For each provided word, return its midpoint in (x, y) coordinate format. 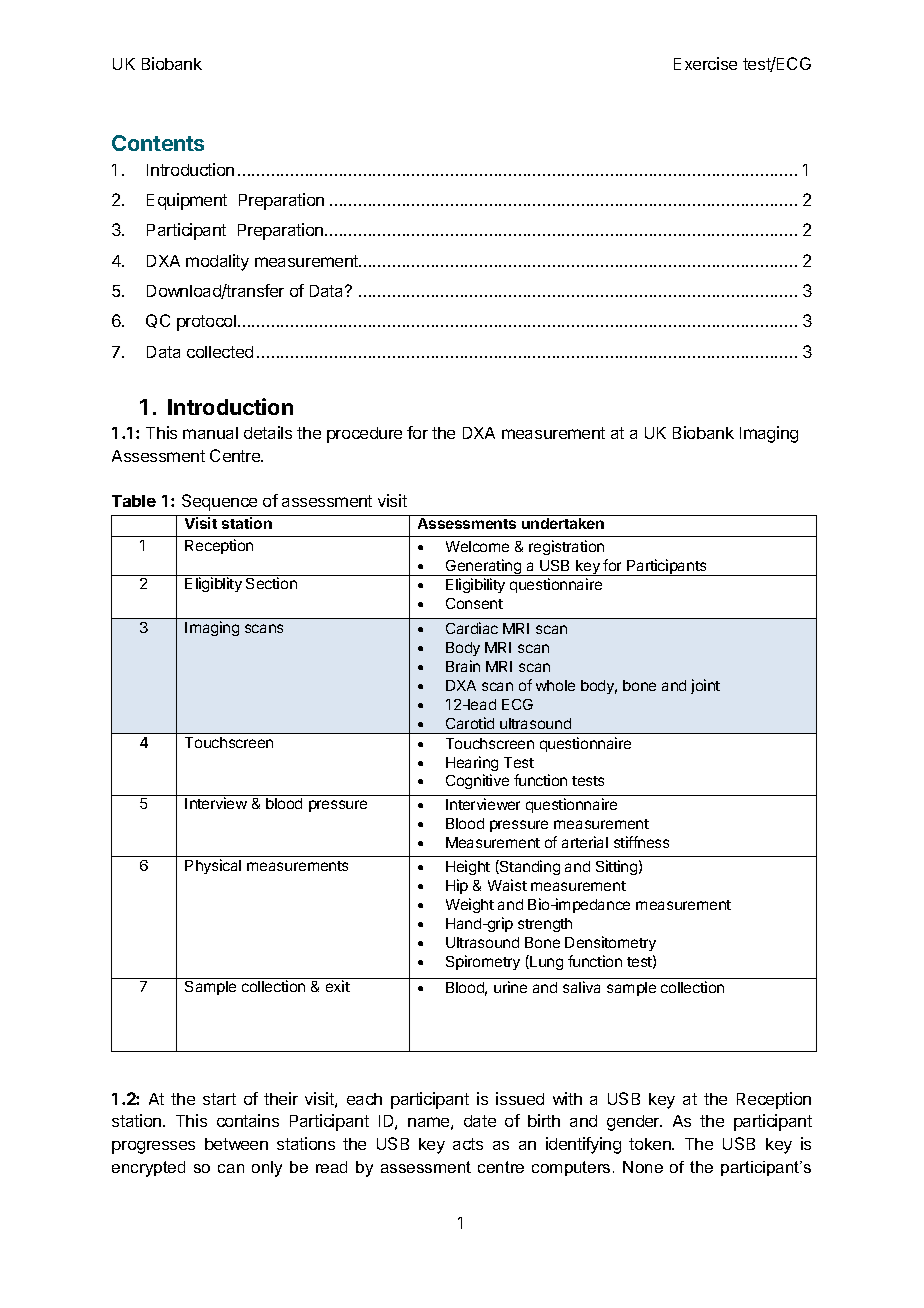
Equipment (187, 201)
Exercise (705, 63)
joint (705, 686)
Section (271, 583)
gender (634, 1123)
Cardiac (472, 628)
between (236, 1144)
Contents (158, 143)
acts (468, 1144)
